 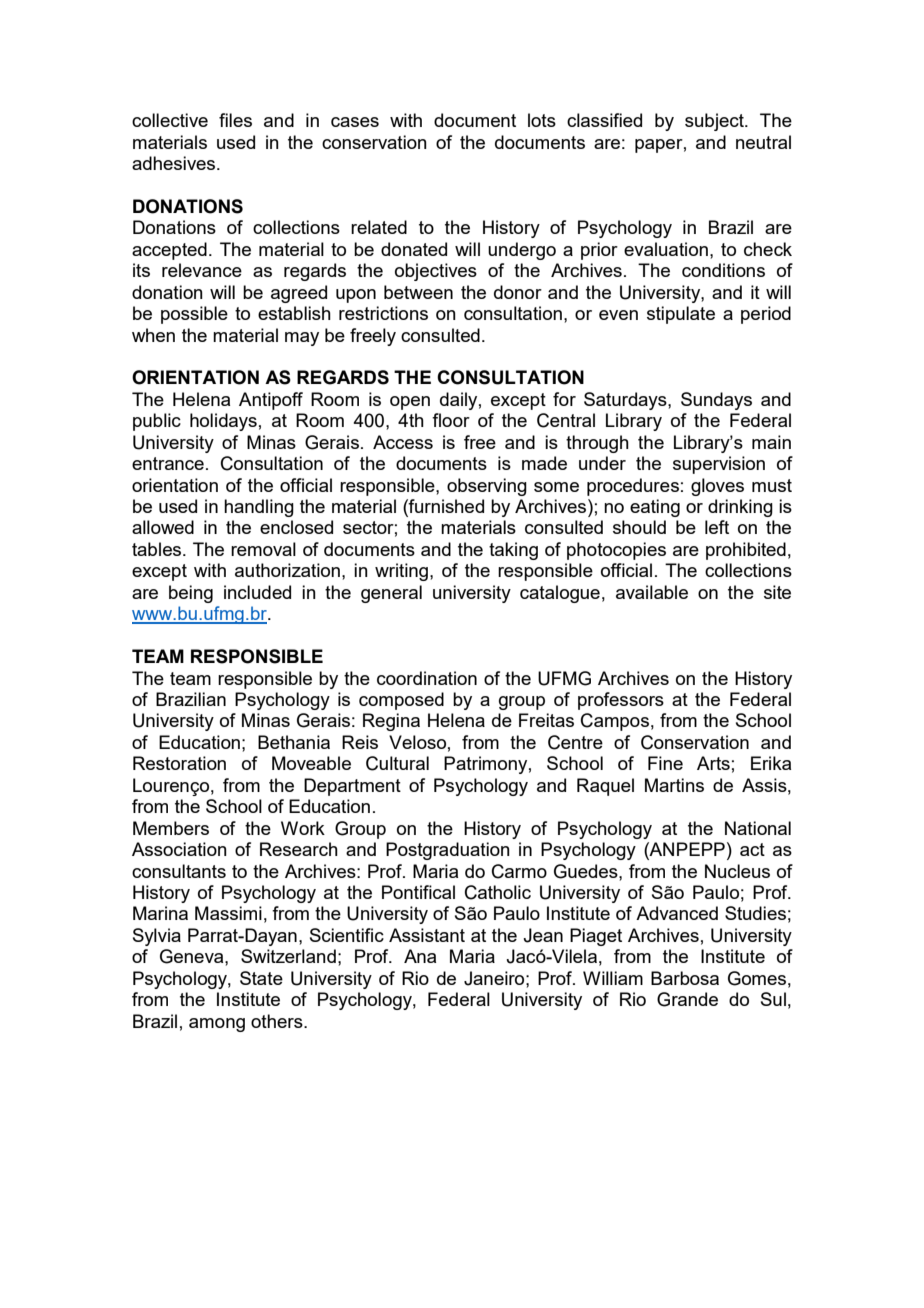 I want to click on Grande, so click(x=687, y=999).
